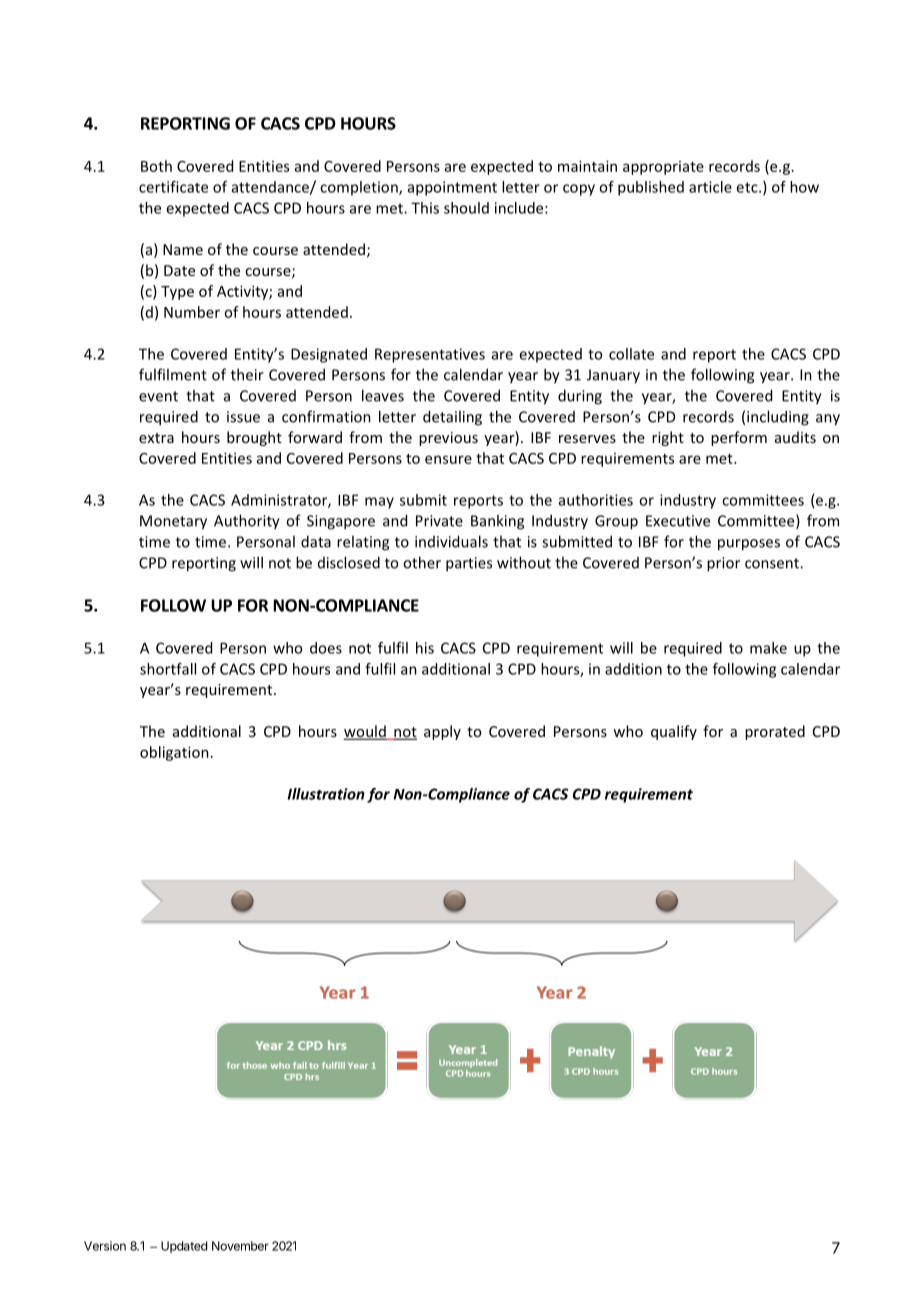  Describe the element at coordinates (158, 396) in the screenshot. I see `event` at that location.
